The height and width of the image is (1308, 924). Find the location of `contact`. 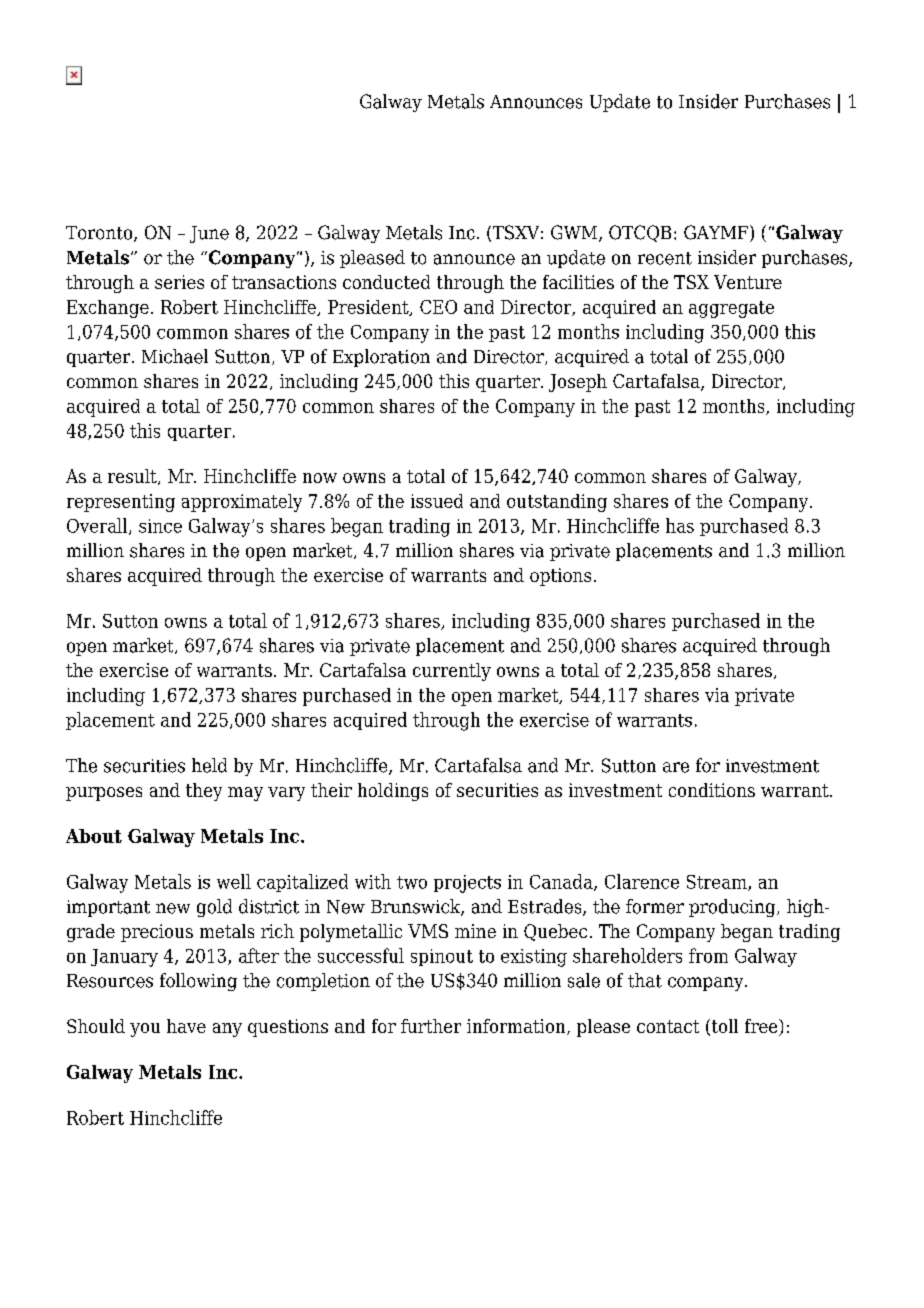

contact is located at coordinates (668, 1026).
